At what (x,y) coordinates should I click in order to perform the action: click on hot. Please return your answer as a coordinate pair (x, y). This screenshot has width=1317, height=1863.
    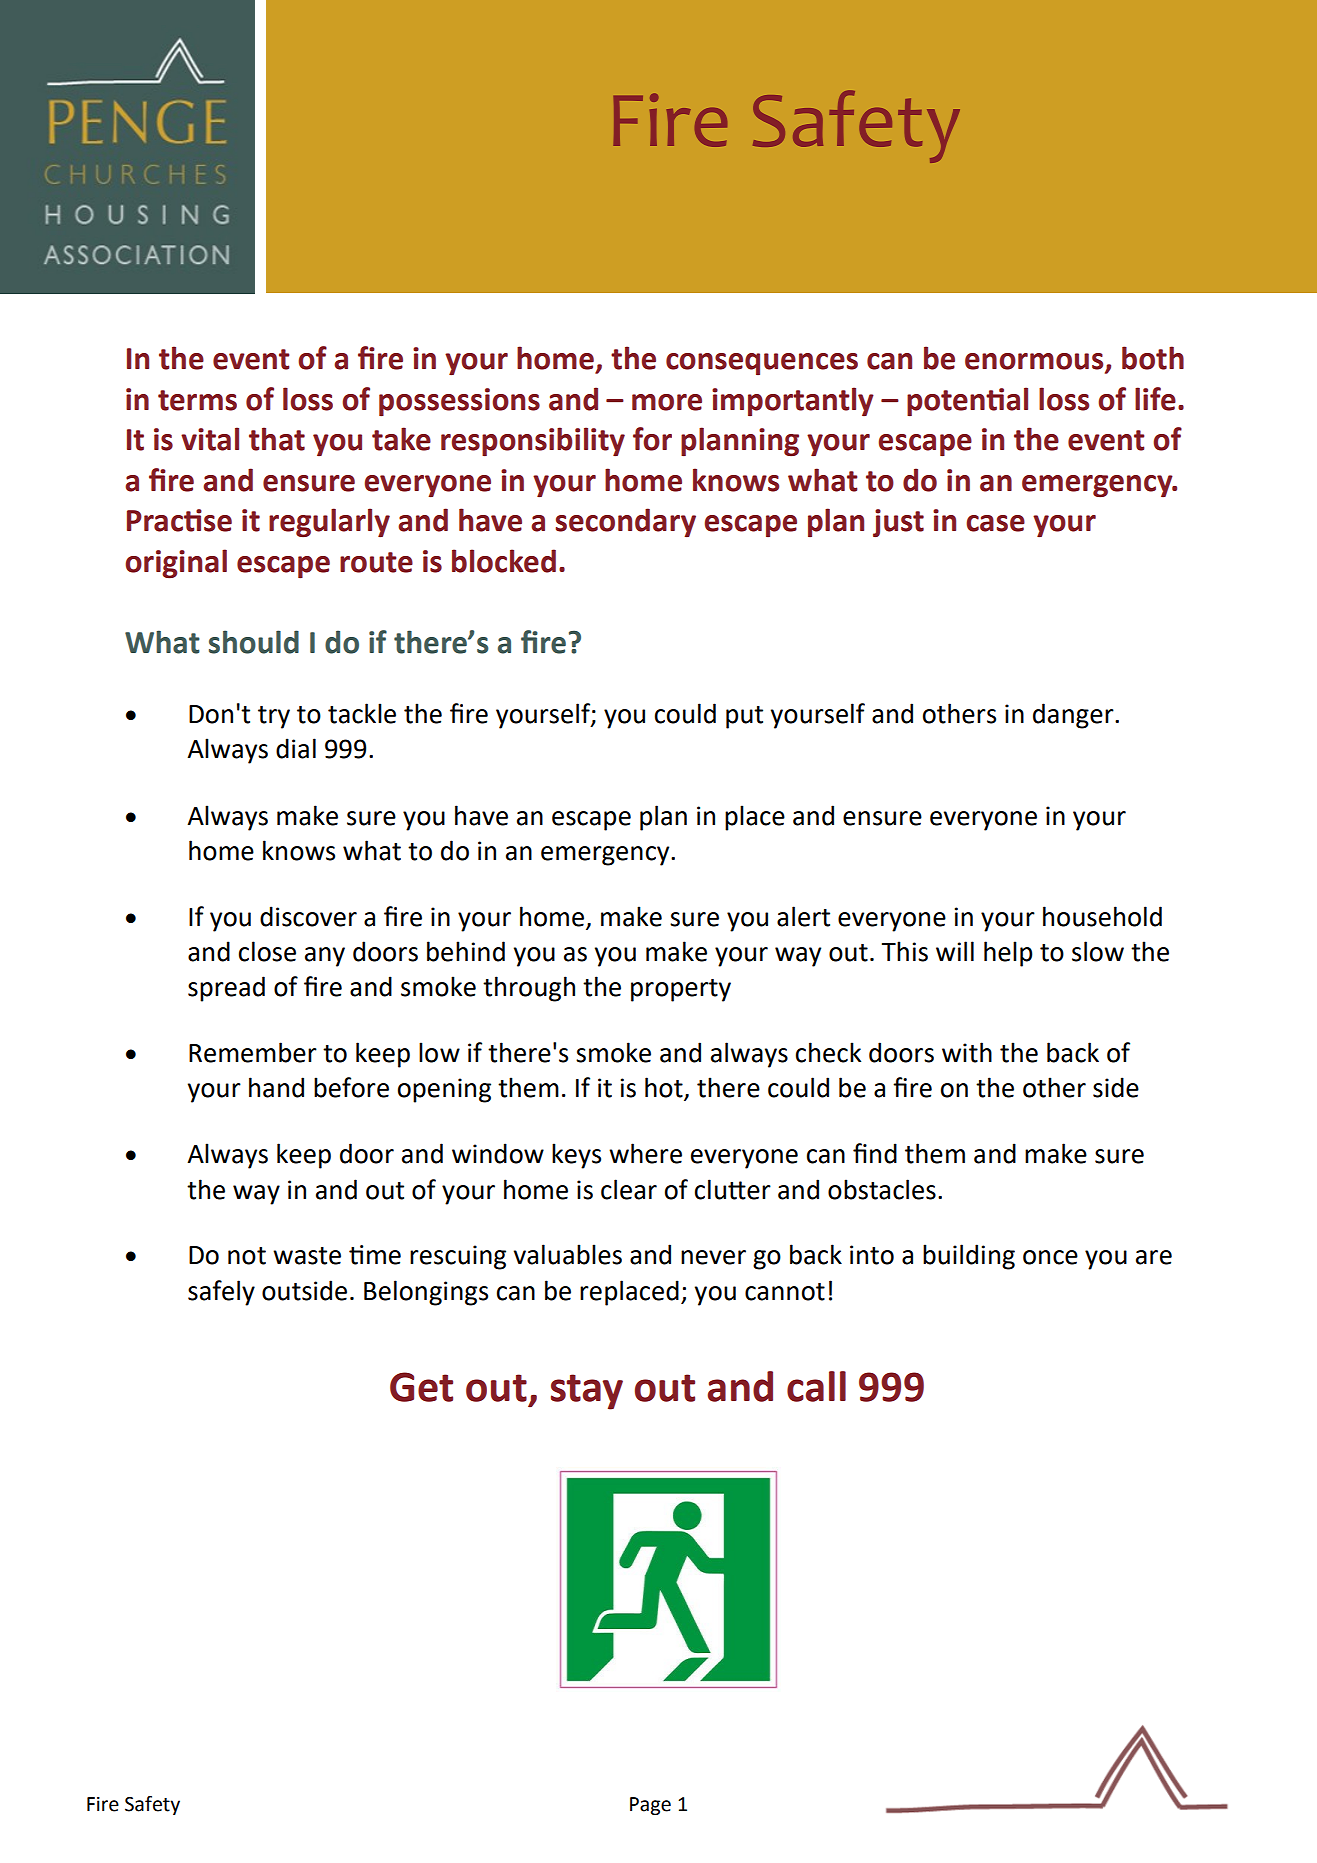
    Looking at the image, I should click on (665, 1088).
